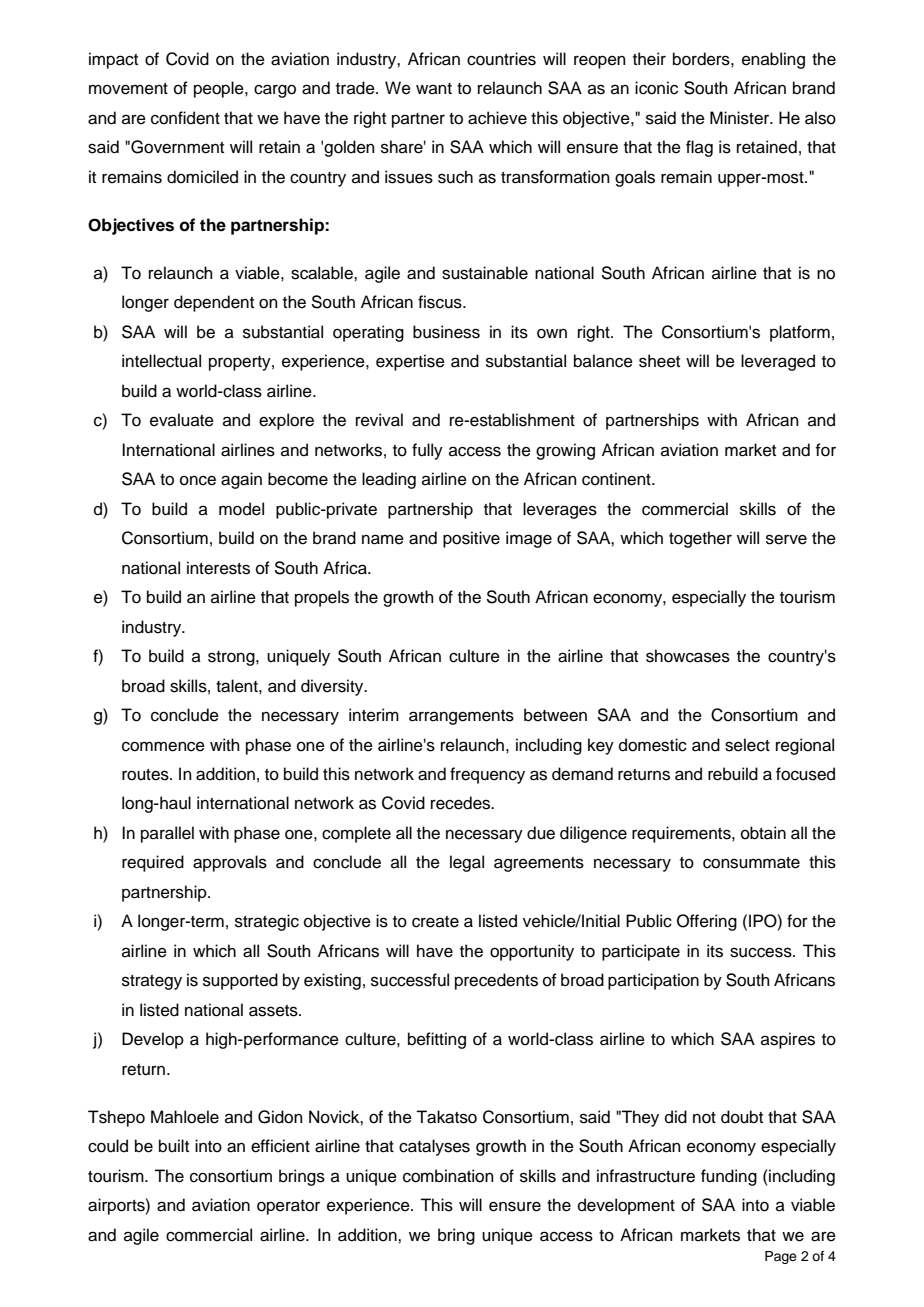  What do you see at coordinates (198, 480) in the screenshot?
I see `once` at bounding box center [198, 480].
